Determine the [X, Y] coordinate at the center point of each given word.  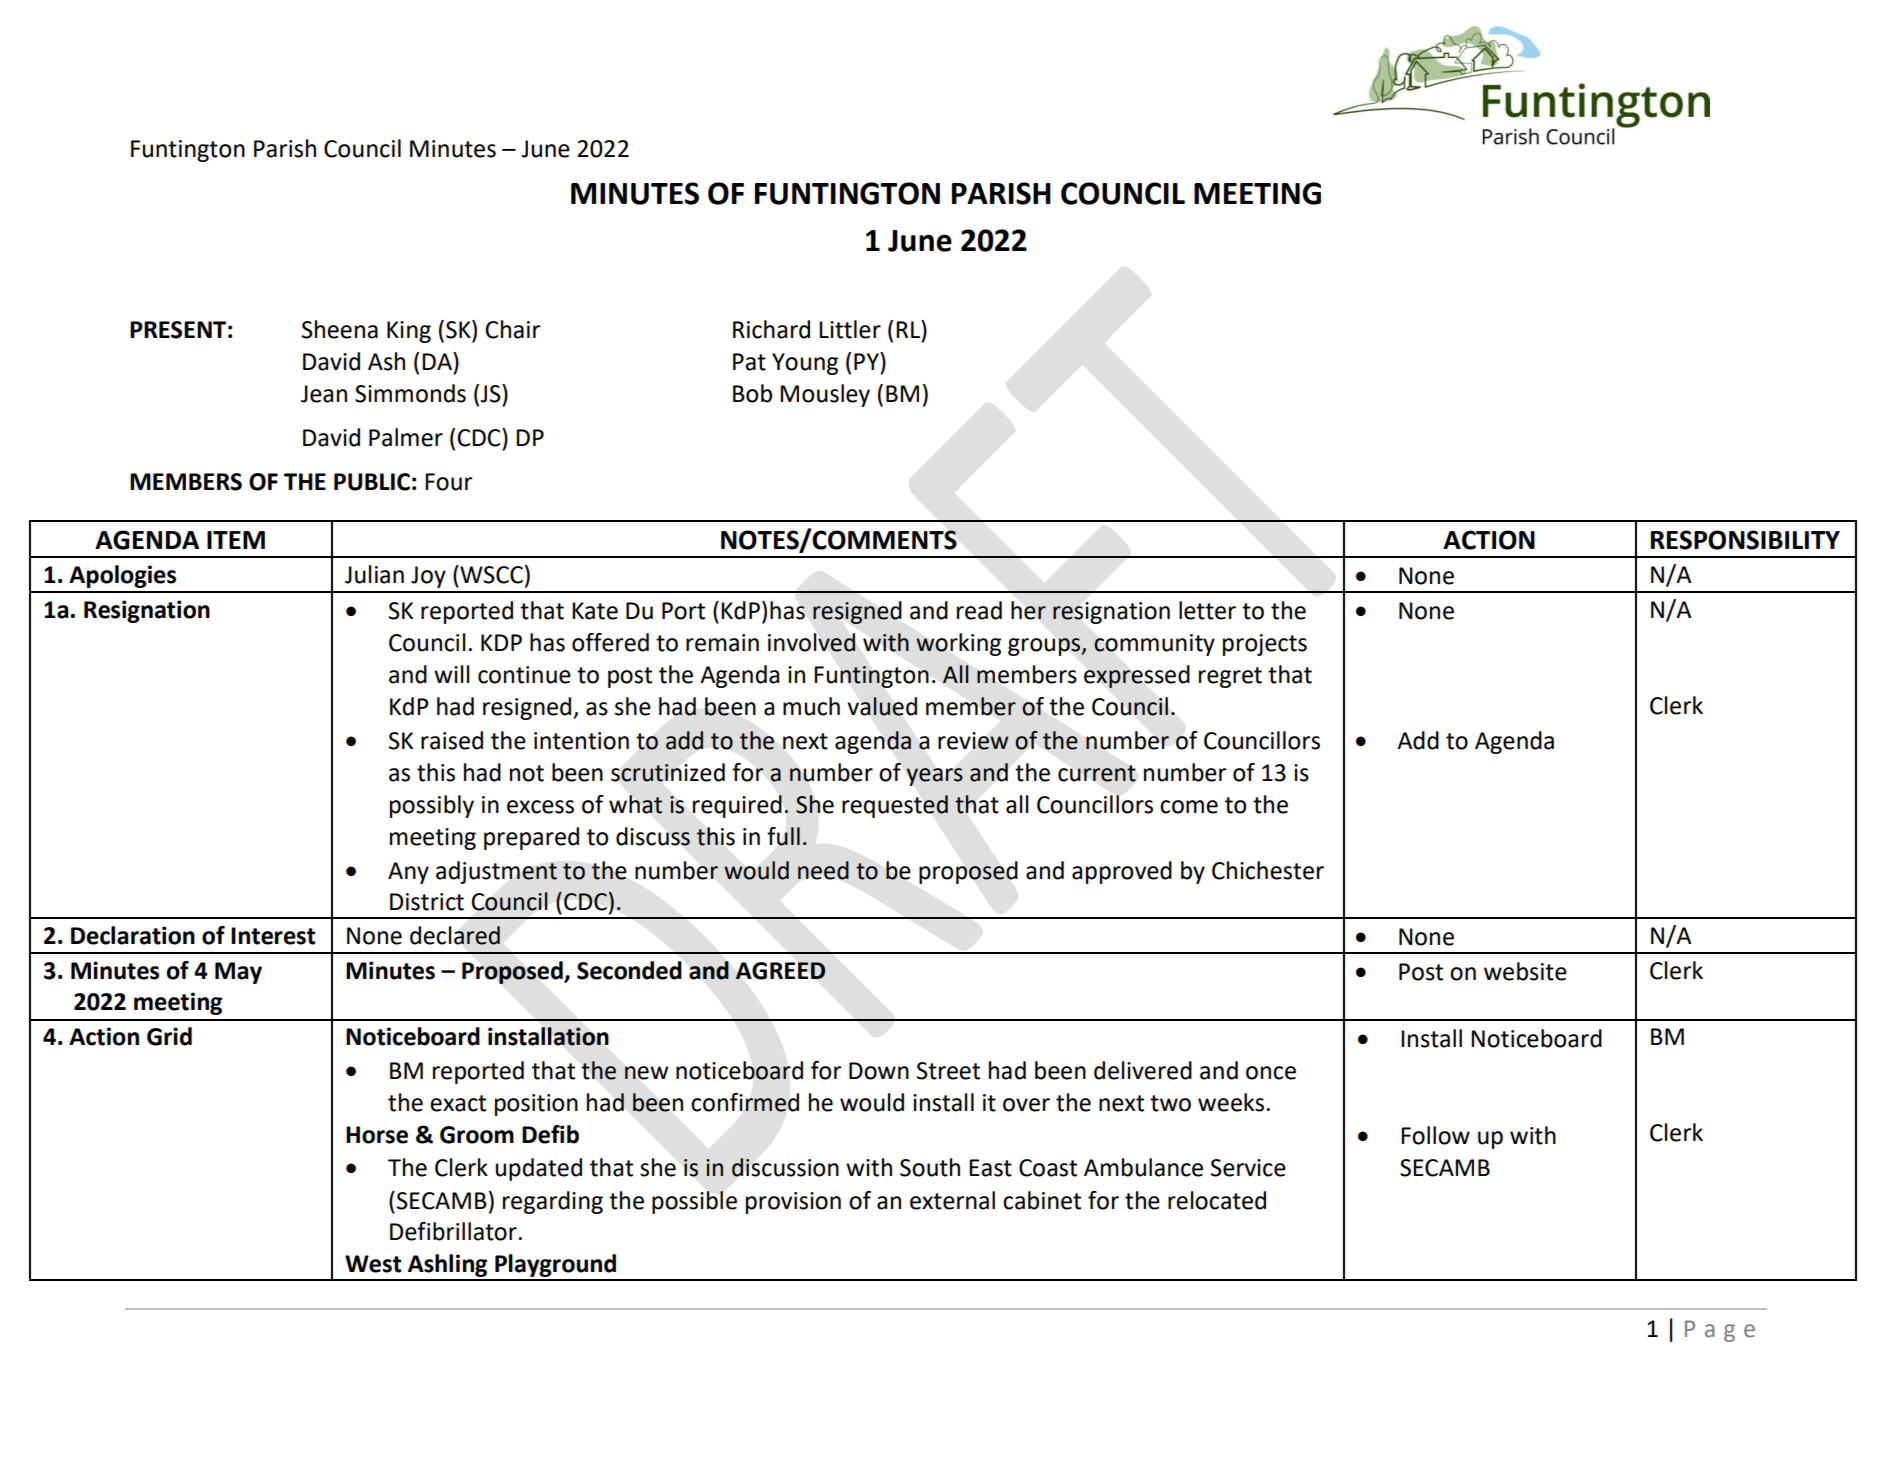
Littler [850, 329]
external [952, 1200]
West [373, 1264]
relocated [1217, 1200]
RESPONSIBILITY [1745, 540]
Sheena [340, 329]
